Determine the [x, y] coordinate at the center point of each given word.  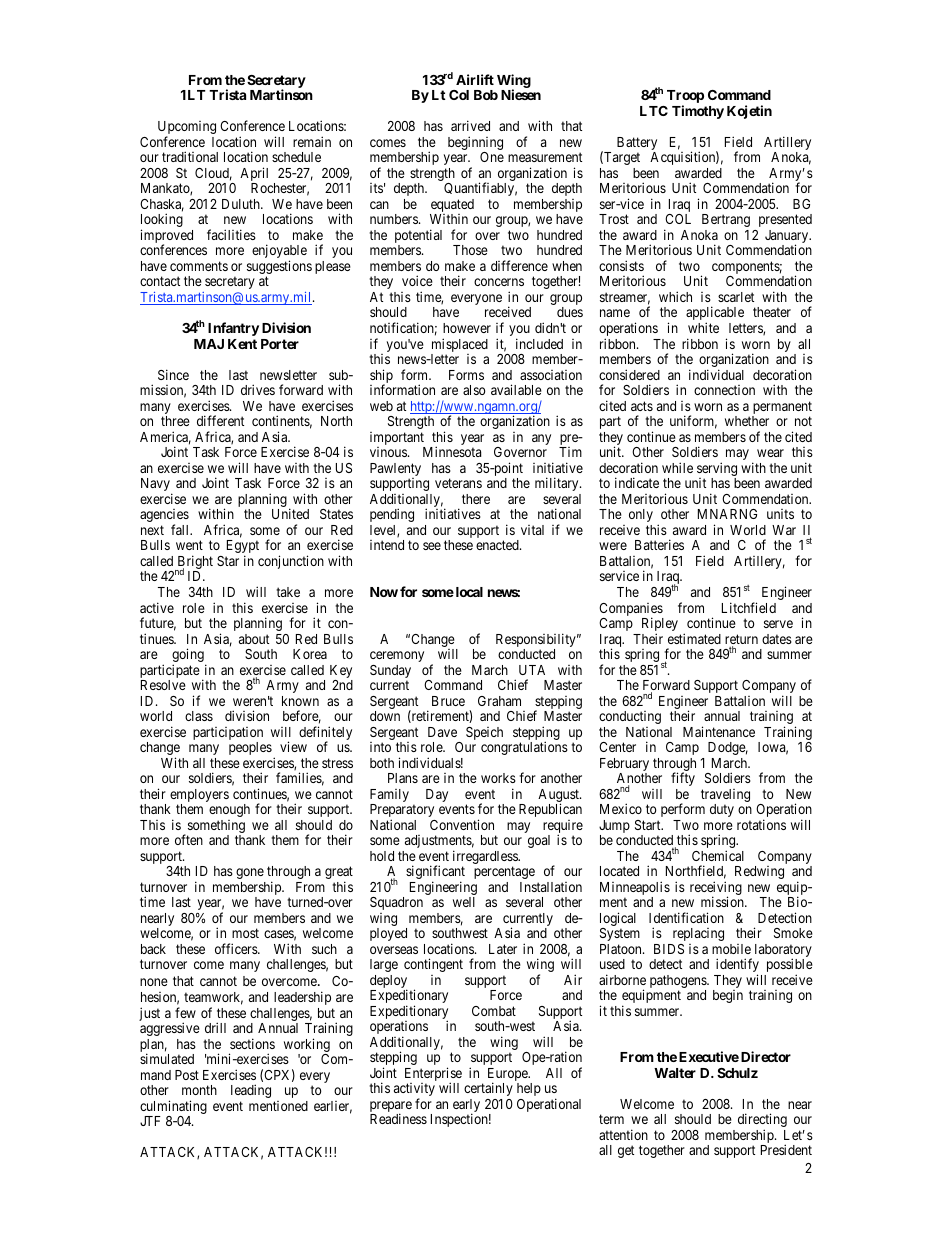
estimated [694, 638]
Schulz [737, 1073]
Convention [462, 824]
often [189, 839]
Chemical [718, 855]
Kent [242, 344]
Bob [486, 95]
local [468, 592]
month [199, 1090]
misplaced [459, 346]
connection [724, 390]
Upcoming [187, 129]
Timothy [698, 112]
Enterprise [433, 1075]
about [254, 639]
